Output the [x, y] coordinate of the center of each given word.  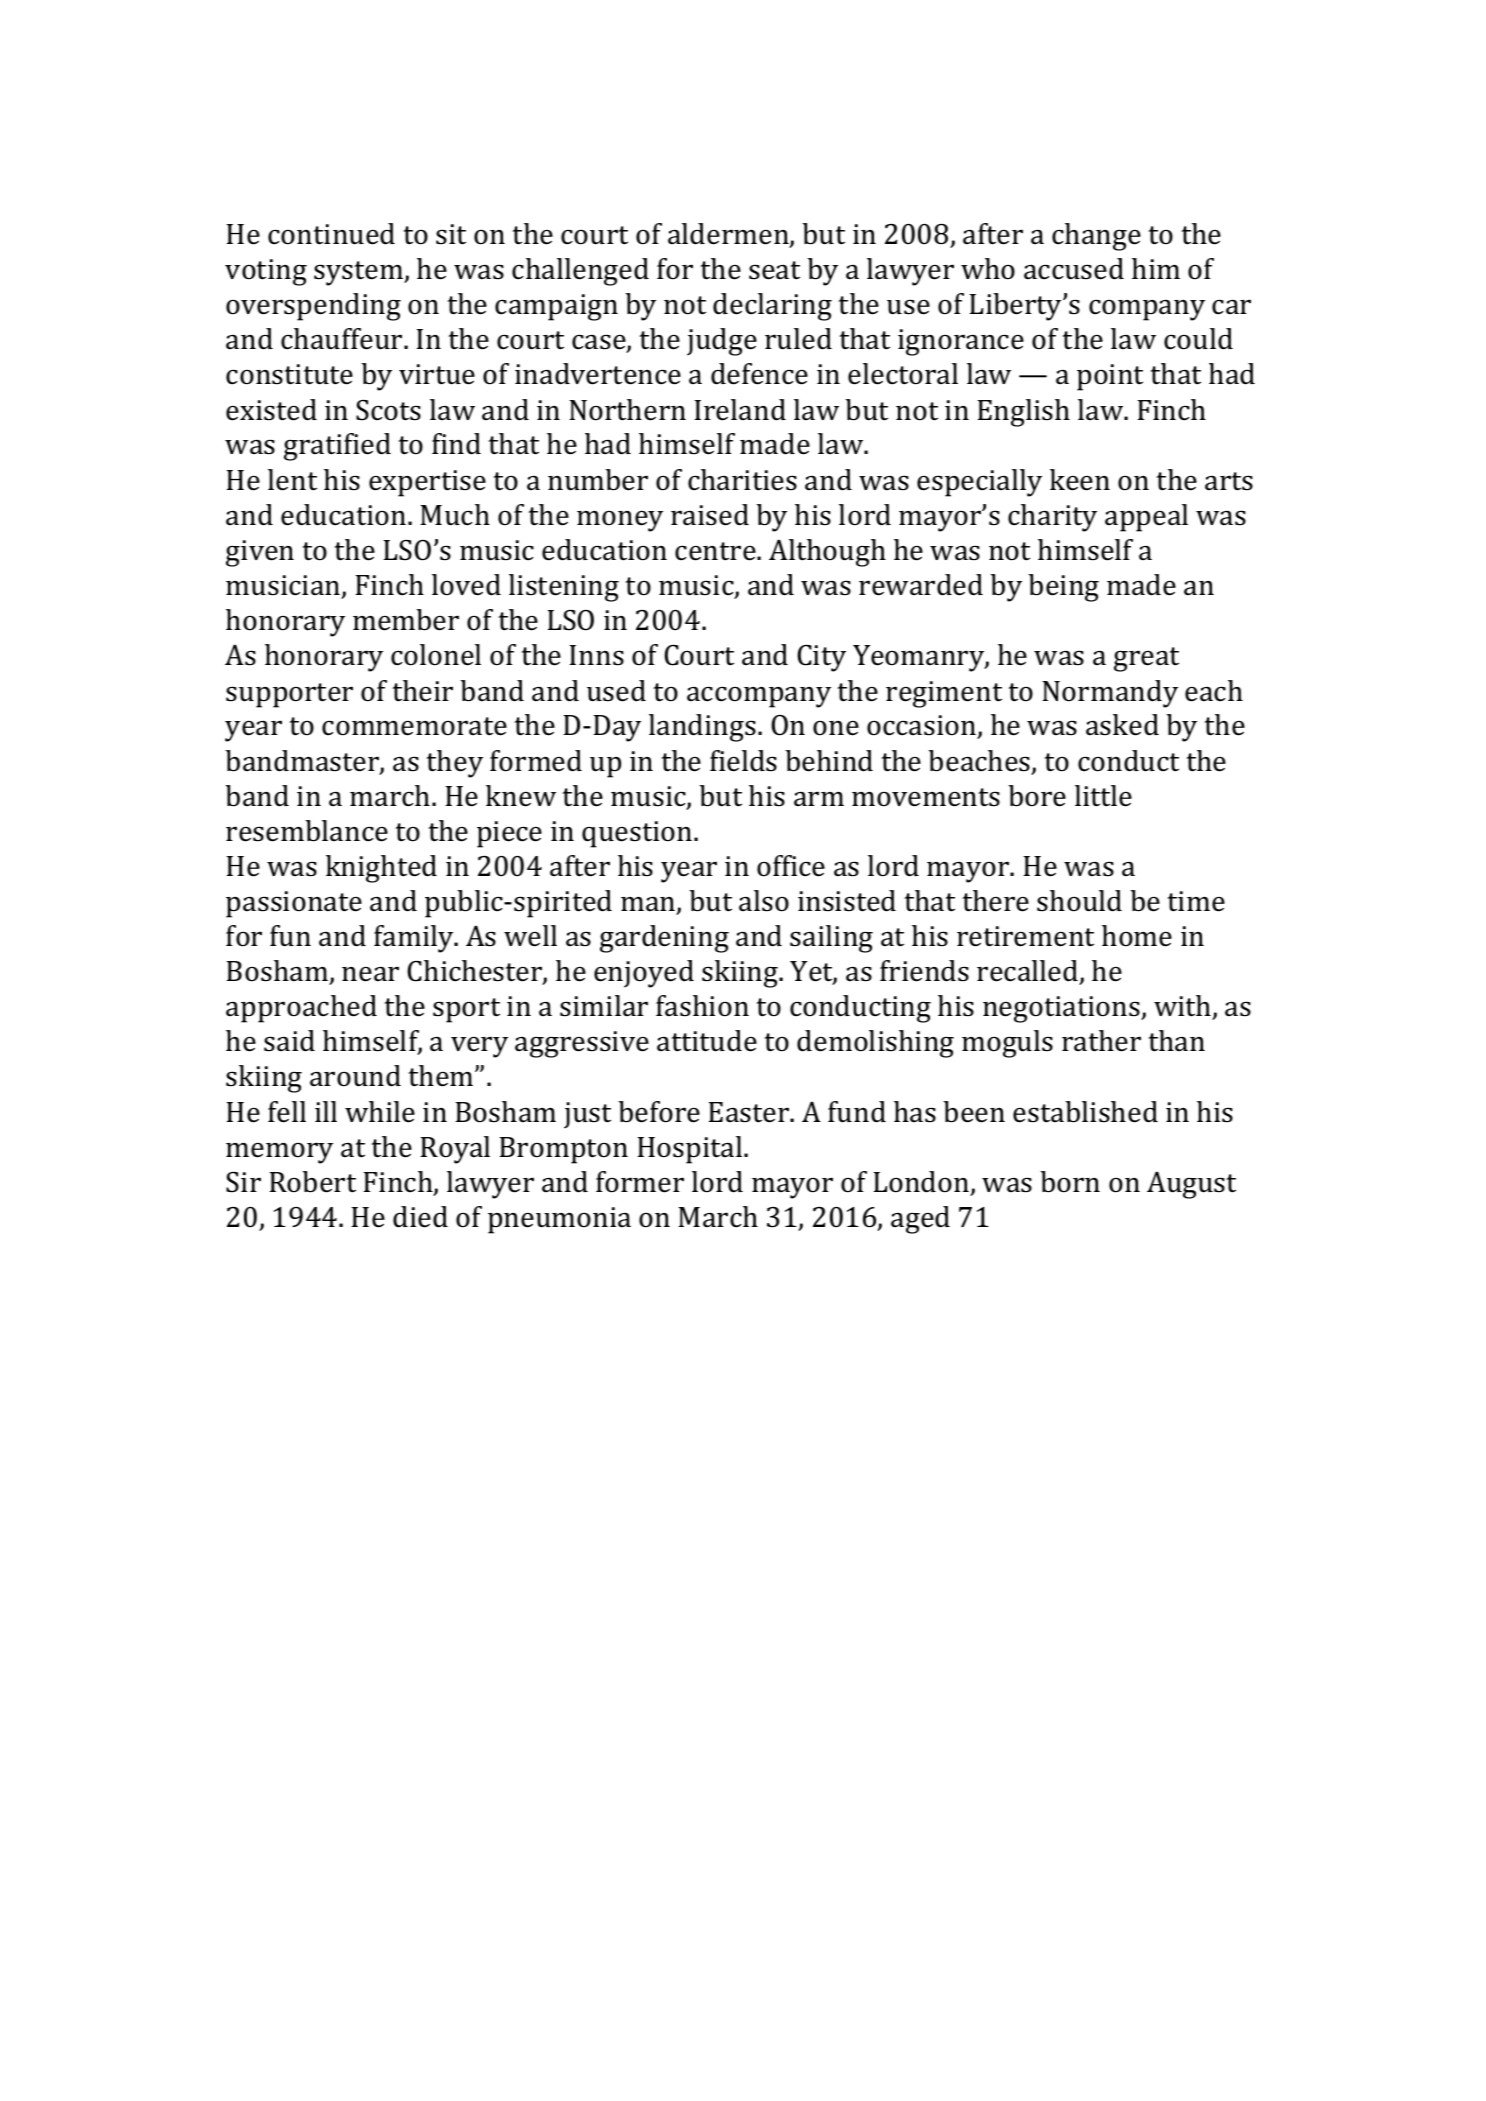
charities [742, 480]
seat [774, 270]
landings [702, 728]
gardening [664, 939]
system [359, 273]
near [370, 974]
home [1137, 936]
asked [1122, 725]
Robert [313, 1182]
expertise [427, 483]
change [1096, 237]
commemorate [414, 726]
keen [1080, 480]
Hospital [691, 1150]
